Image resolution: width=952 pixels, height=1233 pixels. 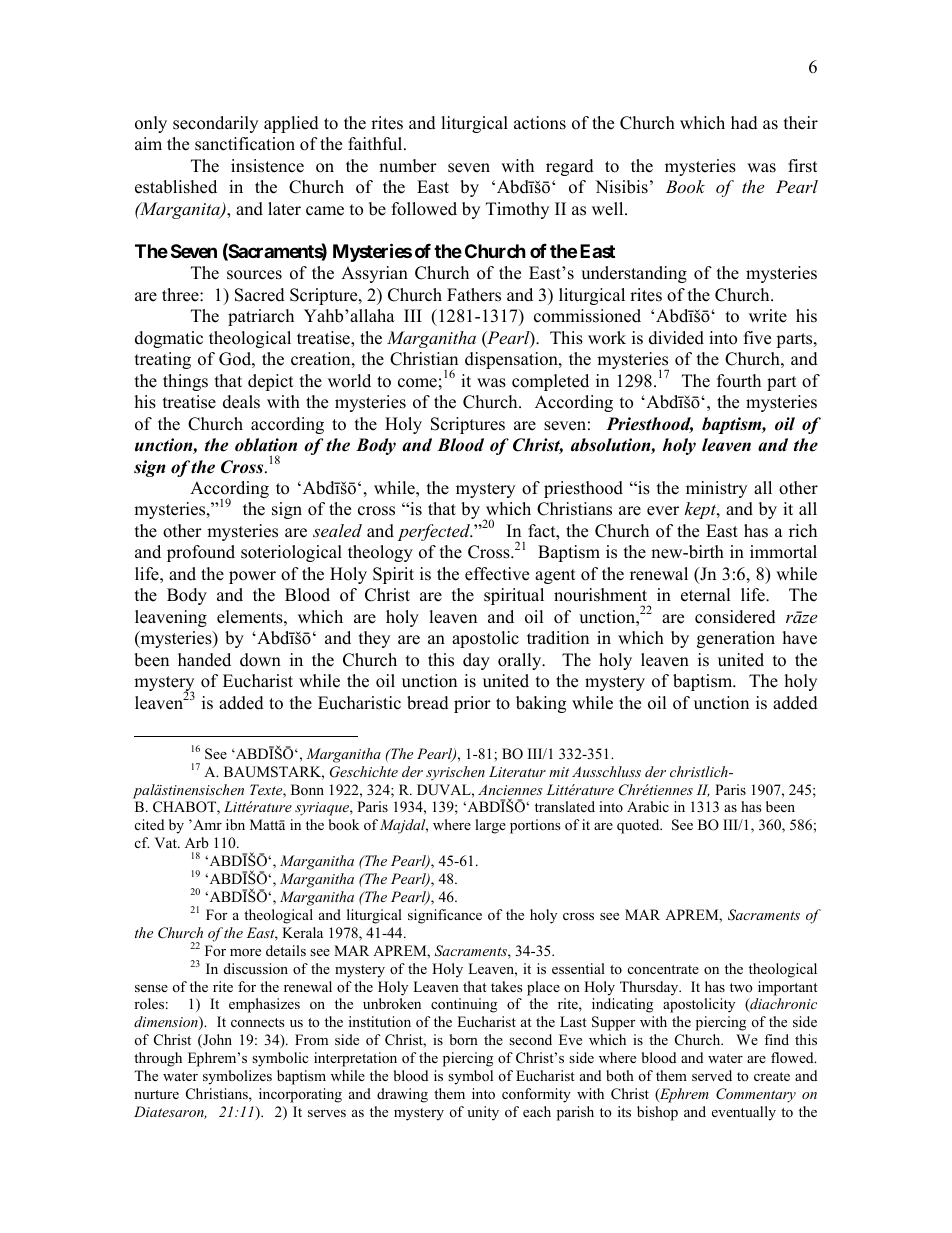 I want to click on nurture, so click(x=156, y=1094).
